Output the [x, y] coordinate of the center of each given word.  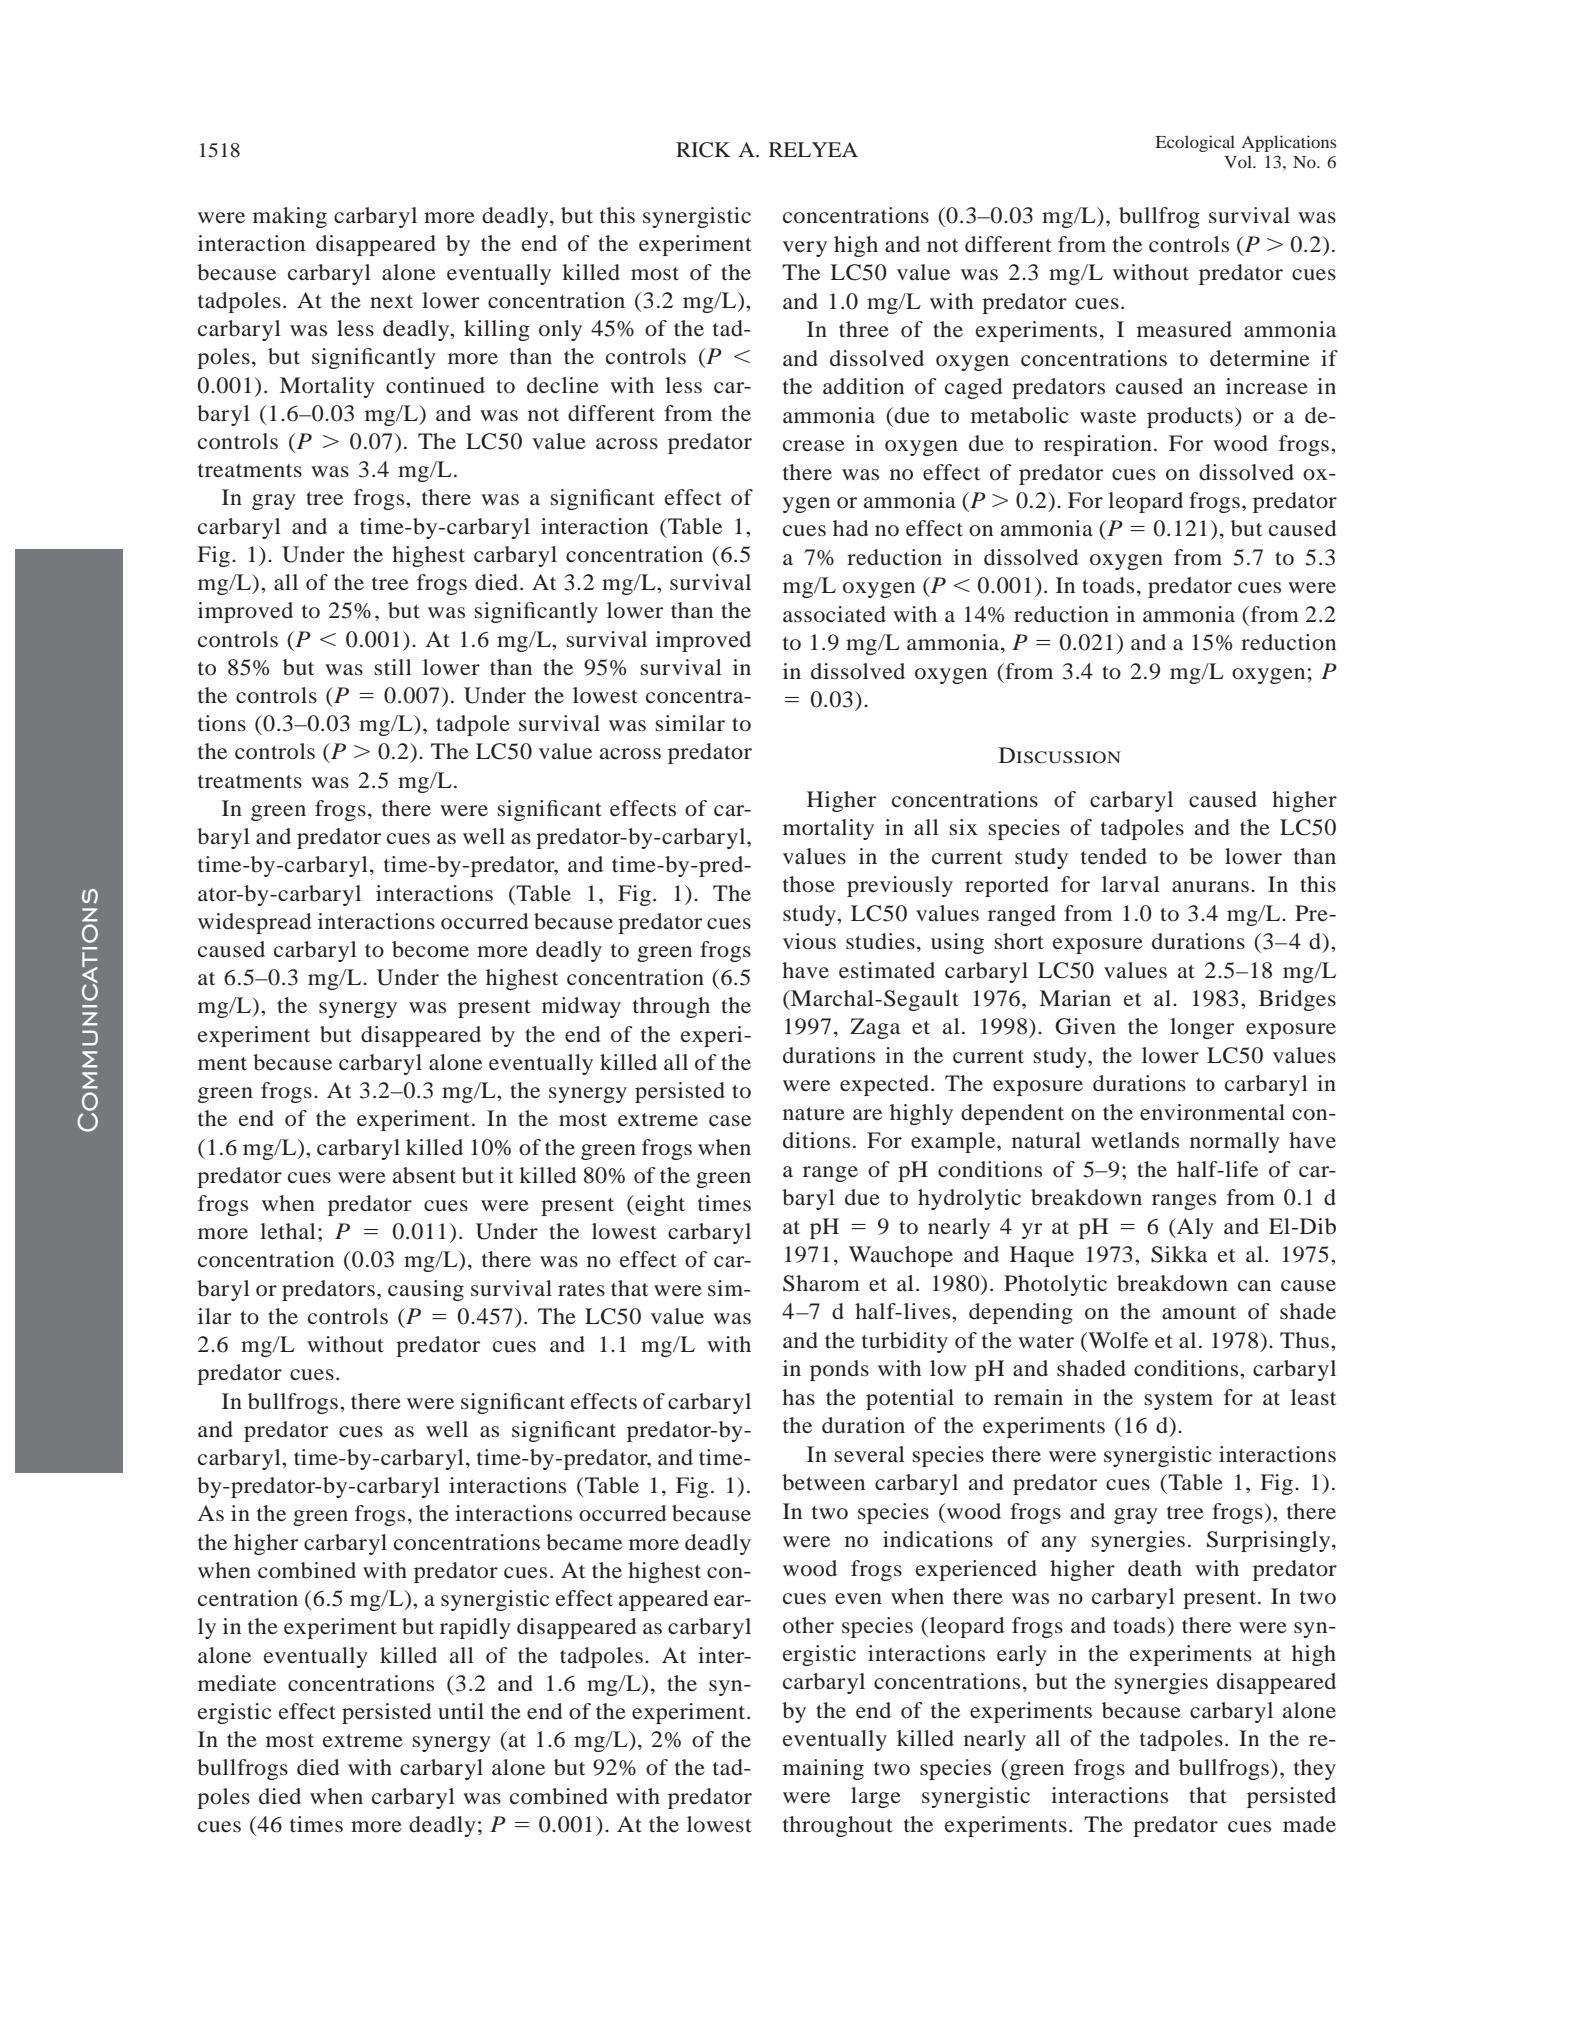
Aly [1194, 1228]
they [1315, 1769]
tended [1114, 856]
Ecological [1195, 143]
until [461, 1711]
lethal [288, 1231]
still [393, 667]
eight [659, 1205]
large [876, 1797]
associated [834, 614]
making [290, 217]
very [805, 249]
